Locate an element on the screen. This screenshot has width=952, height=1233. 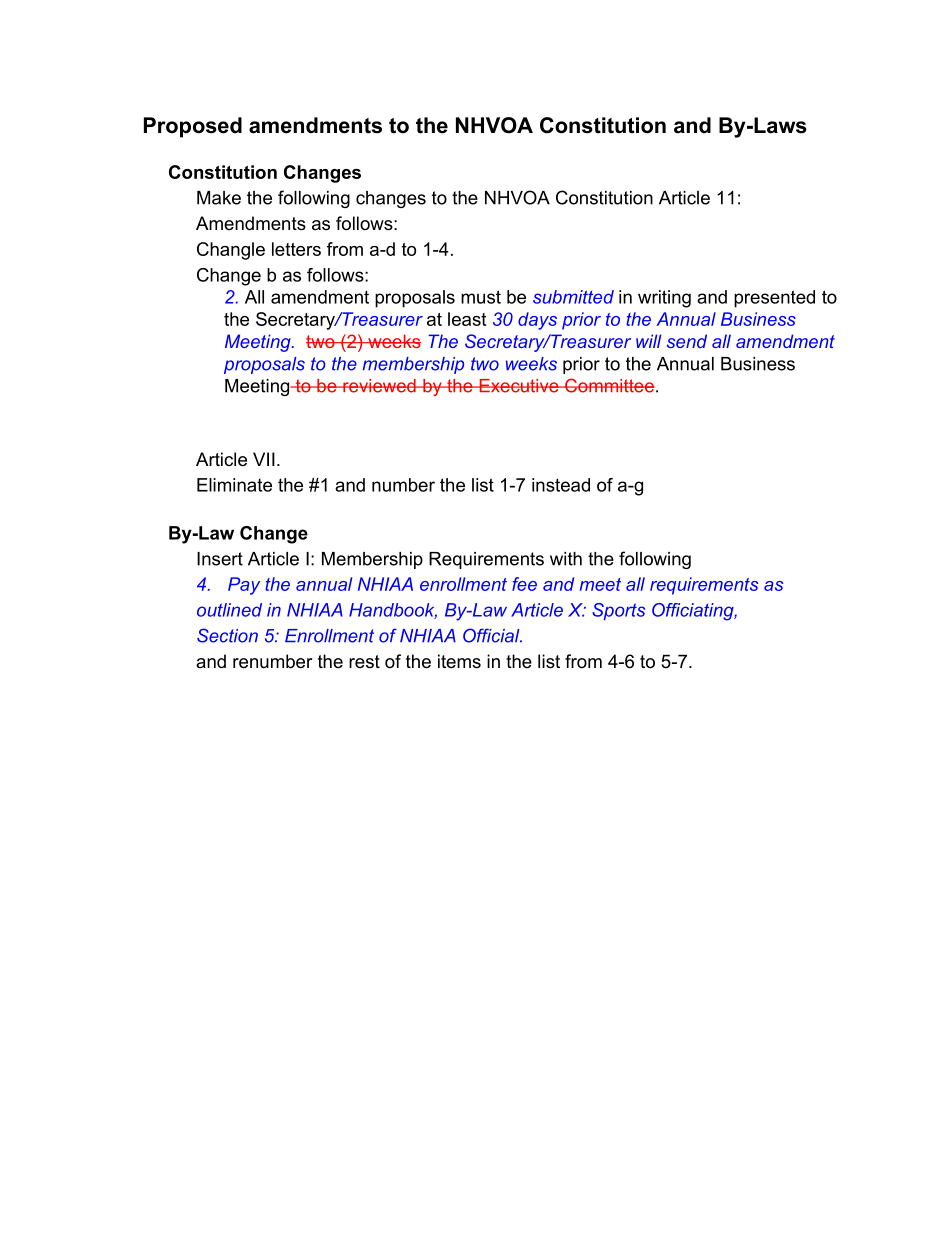
send is located at coordinates (687, 341).
